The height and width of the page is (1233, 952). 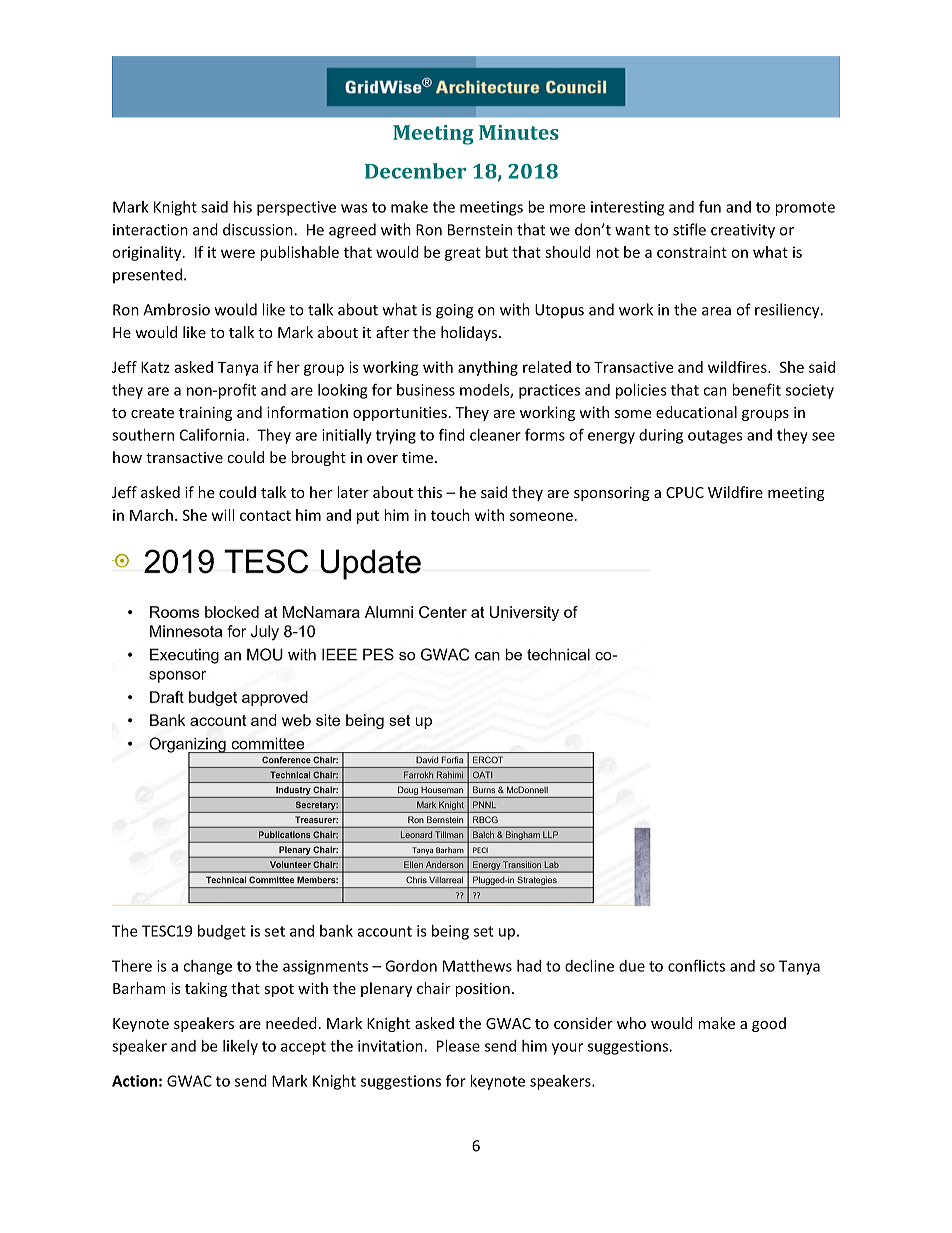 I want to click on perspective, so click(x=296, y=208).
